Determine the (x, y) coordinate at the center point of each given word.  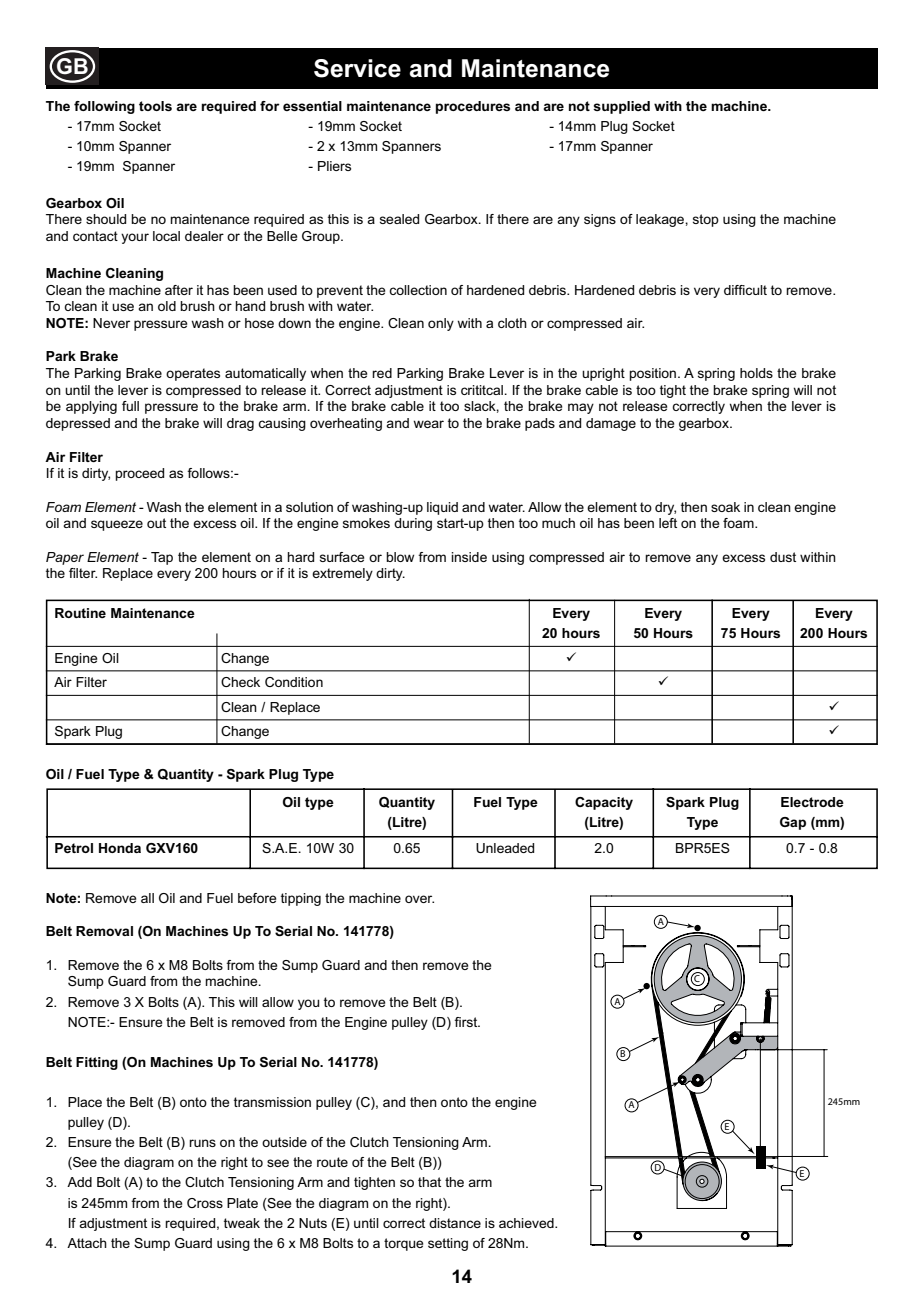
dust (783, 557)
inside (469, 557)
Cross (205, 1203)
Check (240, 682)
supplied (621, 107)
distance (455, 1223)
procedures (473, 107)
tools (155, 106)
